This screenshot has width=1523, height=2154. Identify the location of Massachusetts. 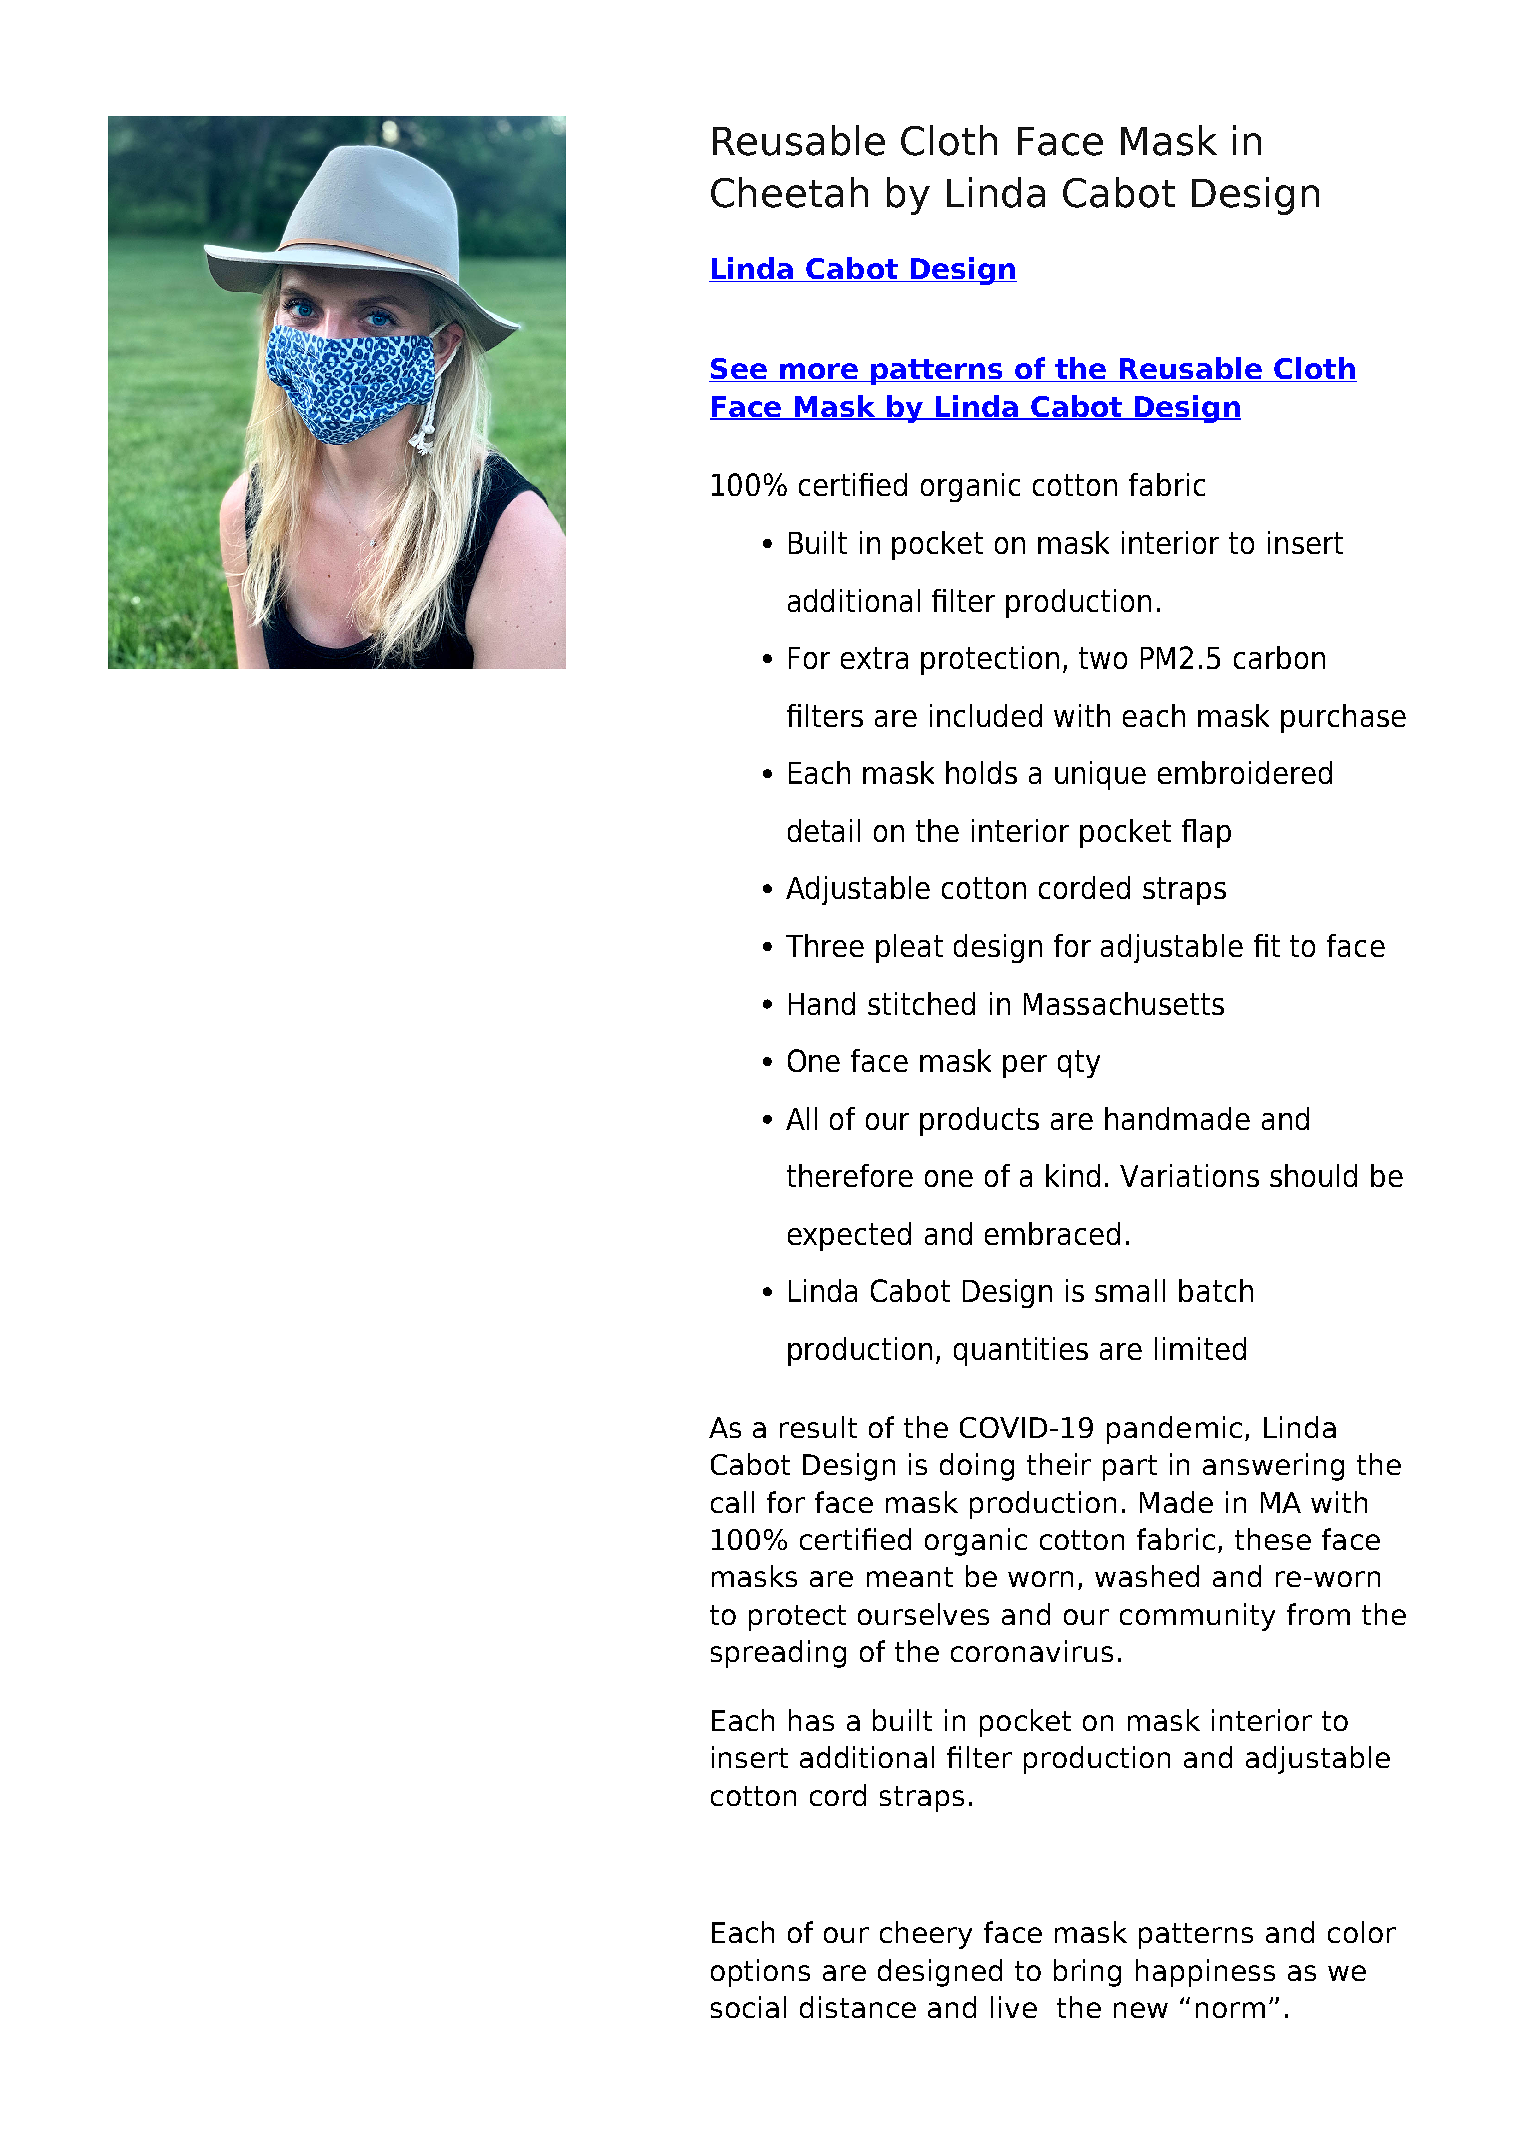
(1124, 1003).
